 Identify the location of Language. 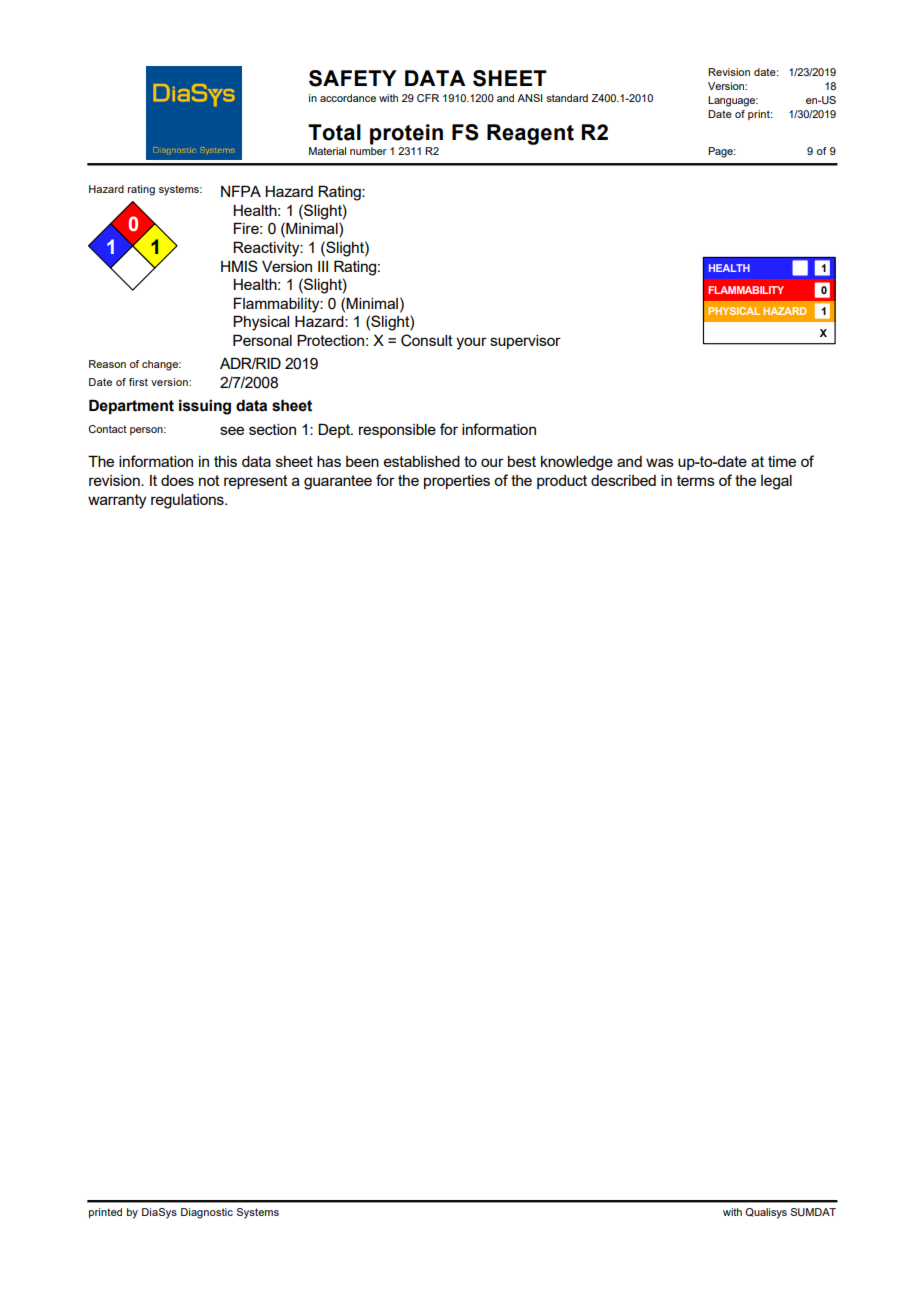
(733, 101).
